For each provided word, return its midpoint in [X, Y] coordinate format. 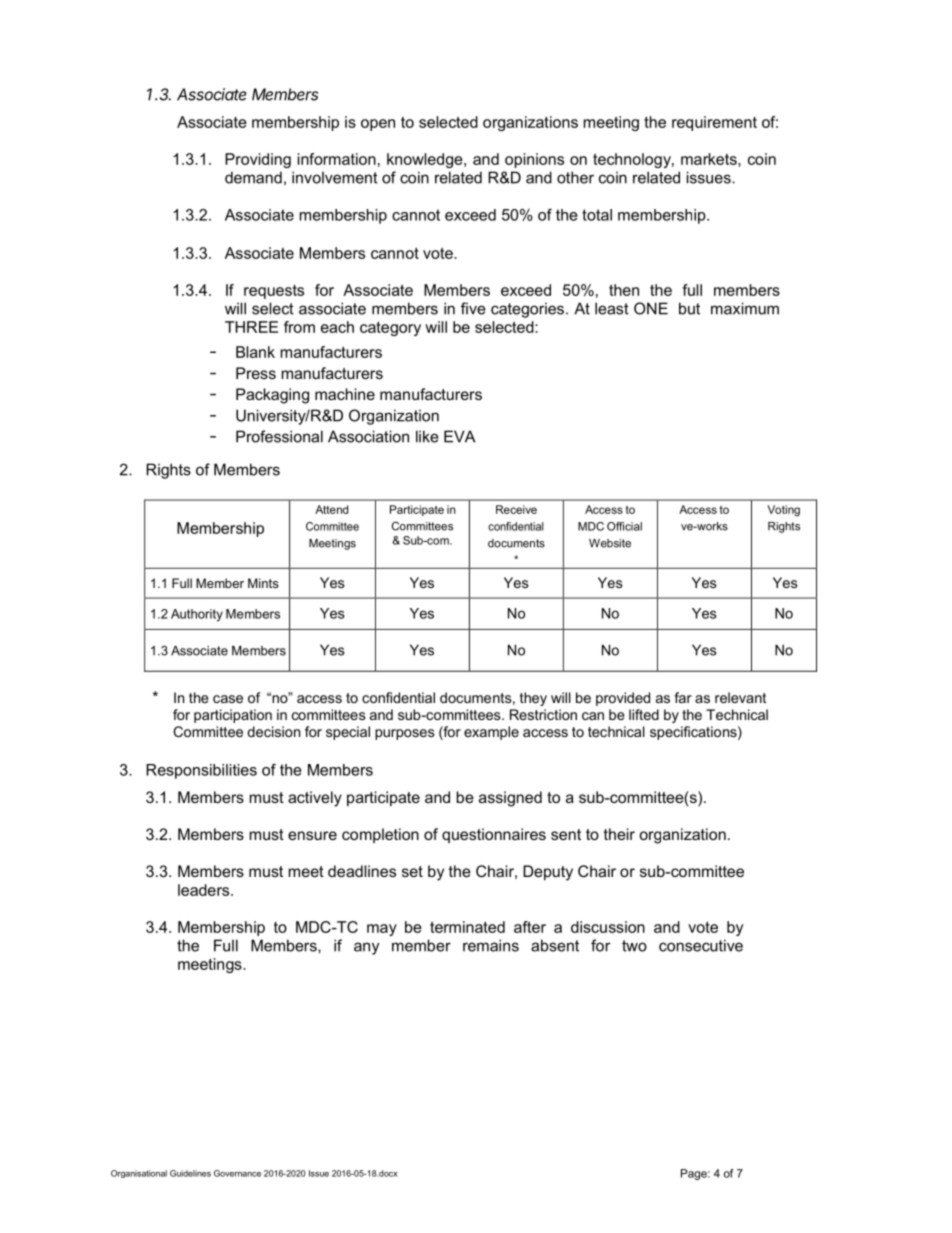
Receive [516, 509]
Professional [279, 436]
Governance [237, 1173]
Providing [258, 160]
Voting [783, 510]
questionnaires [494, 835]
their [619, 834]
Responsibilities [201, 771]
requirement [714, 123]
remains [491, 945]
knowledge [426, 160]
